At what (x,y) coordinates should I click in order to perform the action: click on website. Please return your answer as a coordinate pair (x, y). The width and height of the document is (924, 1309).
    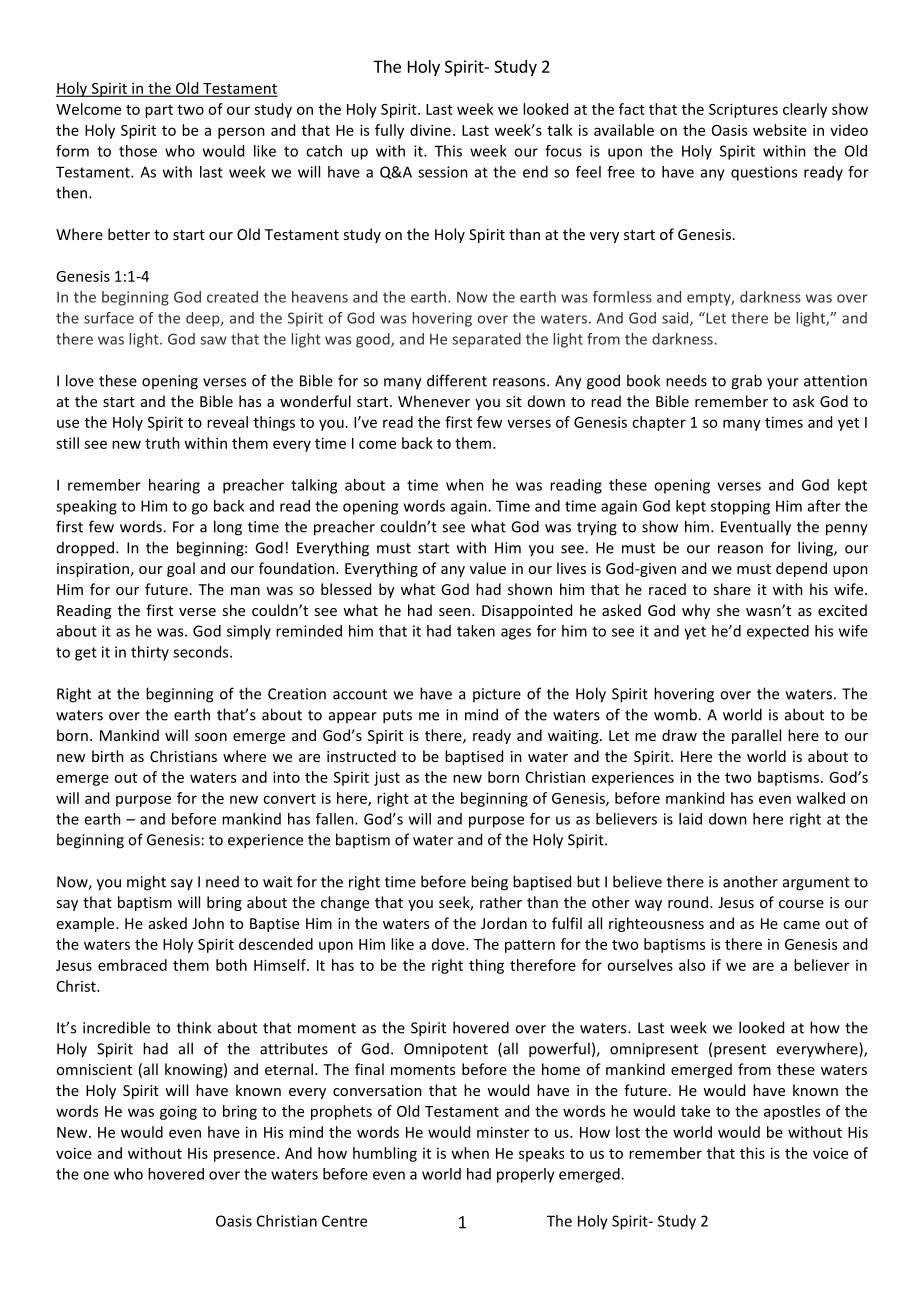
    Looking at the image, I should click on (780, 130).
